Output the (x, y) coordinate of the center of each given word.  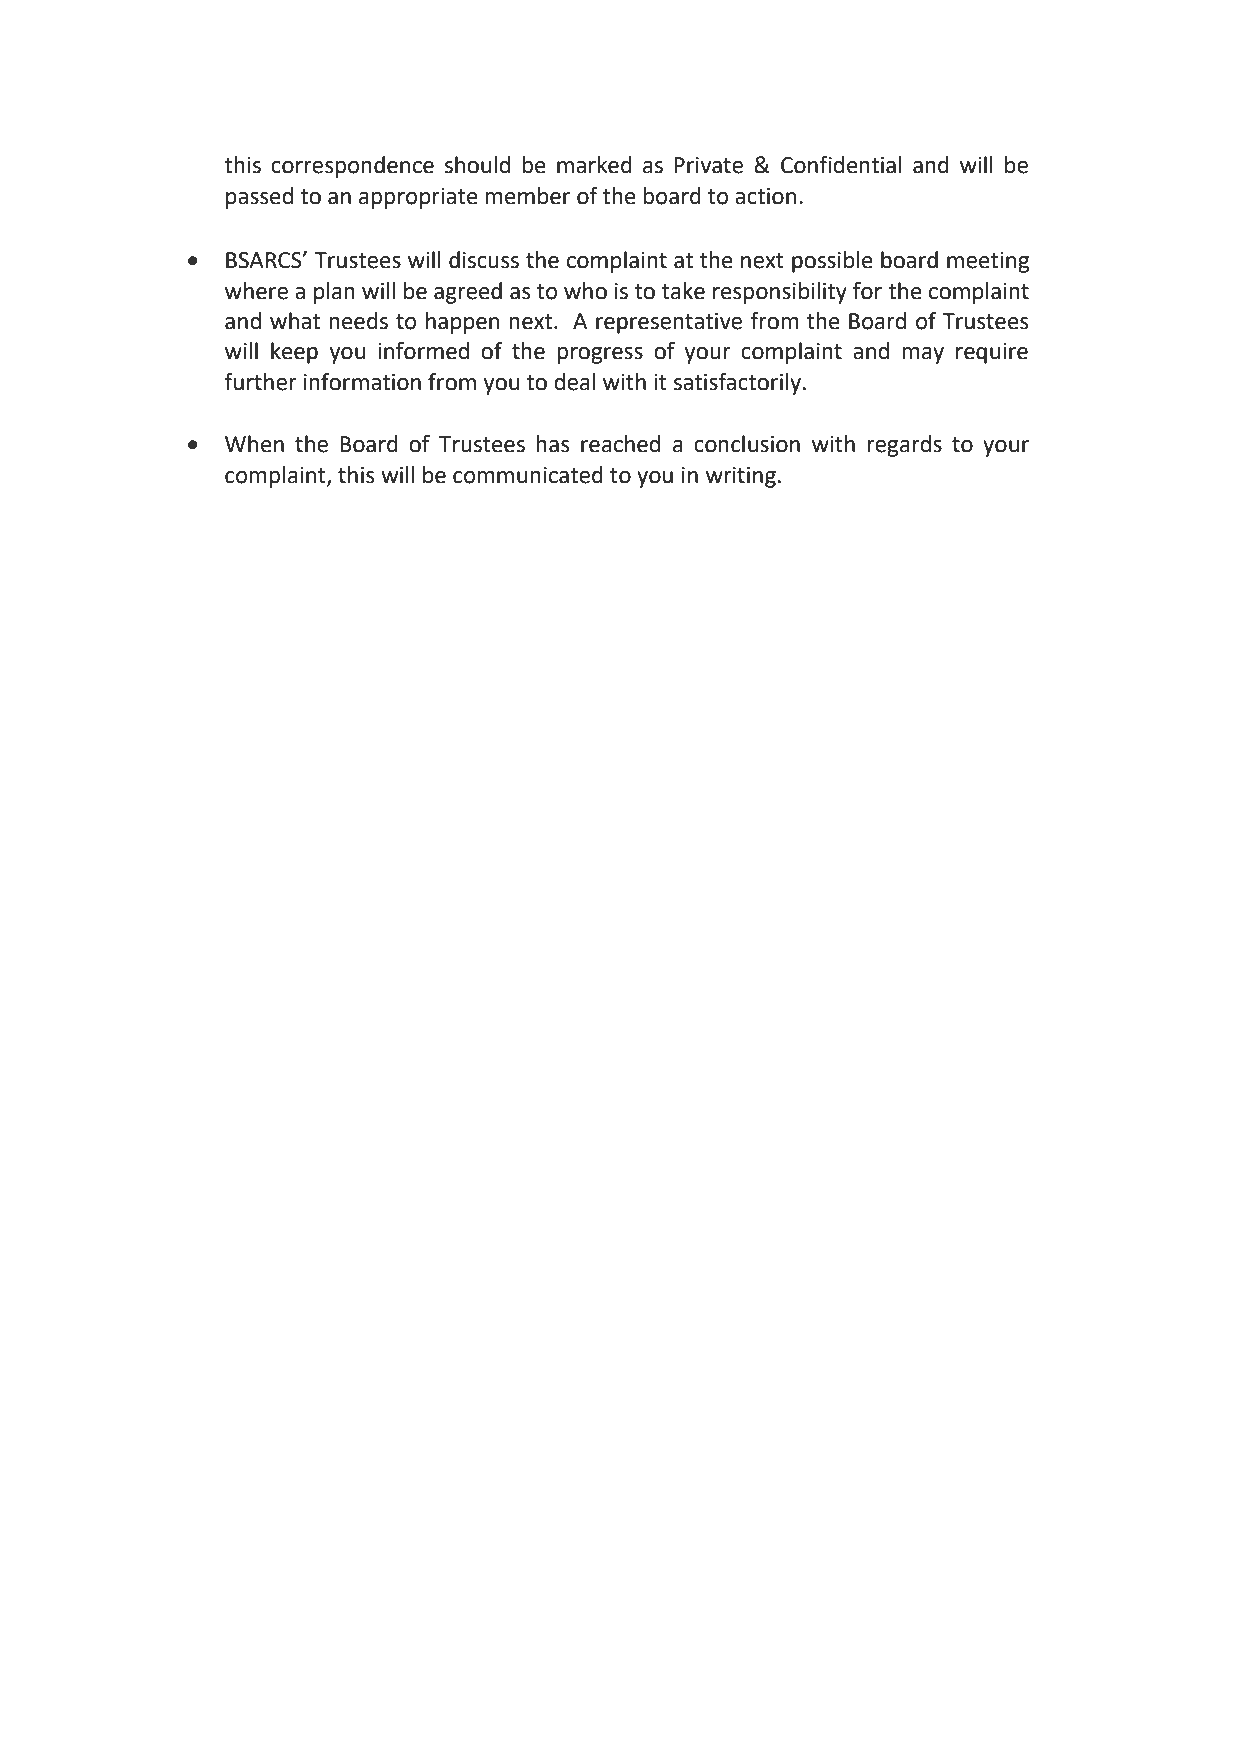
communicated (528, 475)
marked (594, 165)
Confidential (841, 165)
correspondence (352, 167)
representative (669, 323)
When (254, 444)
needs (358, 321)
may (923, 355)
